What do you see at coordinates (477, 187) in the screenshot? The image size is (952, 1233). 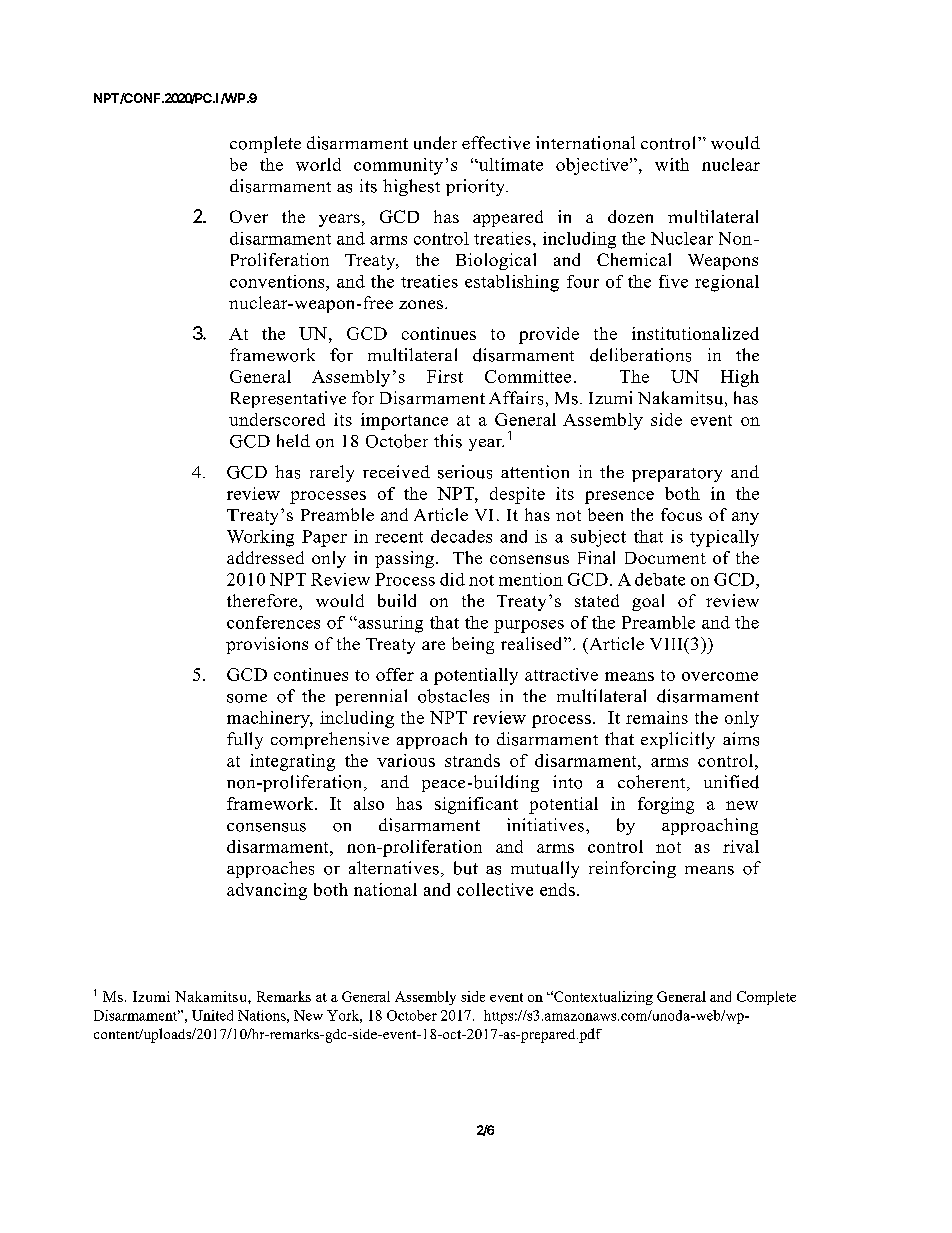 I see `priority` at bounding box center [477, 187].
